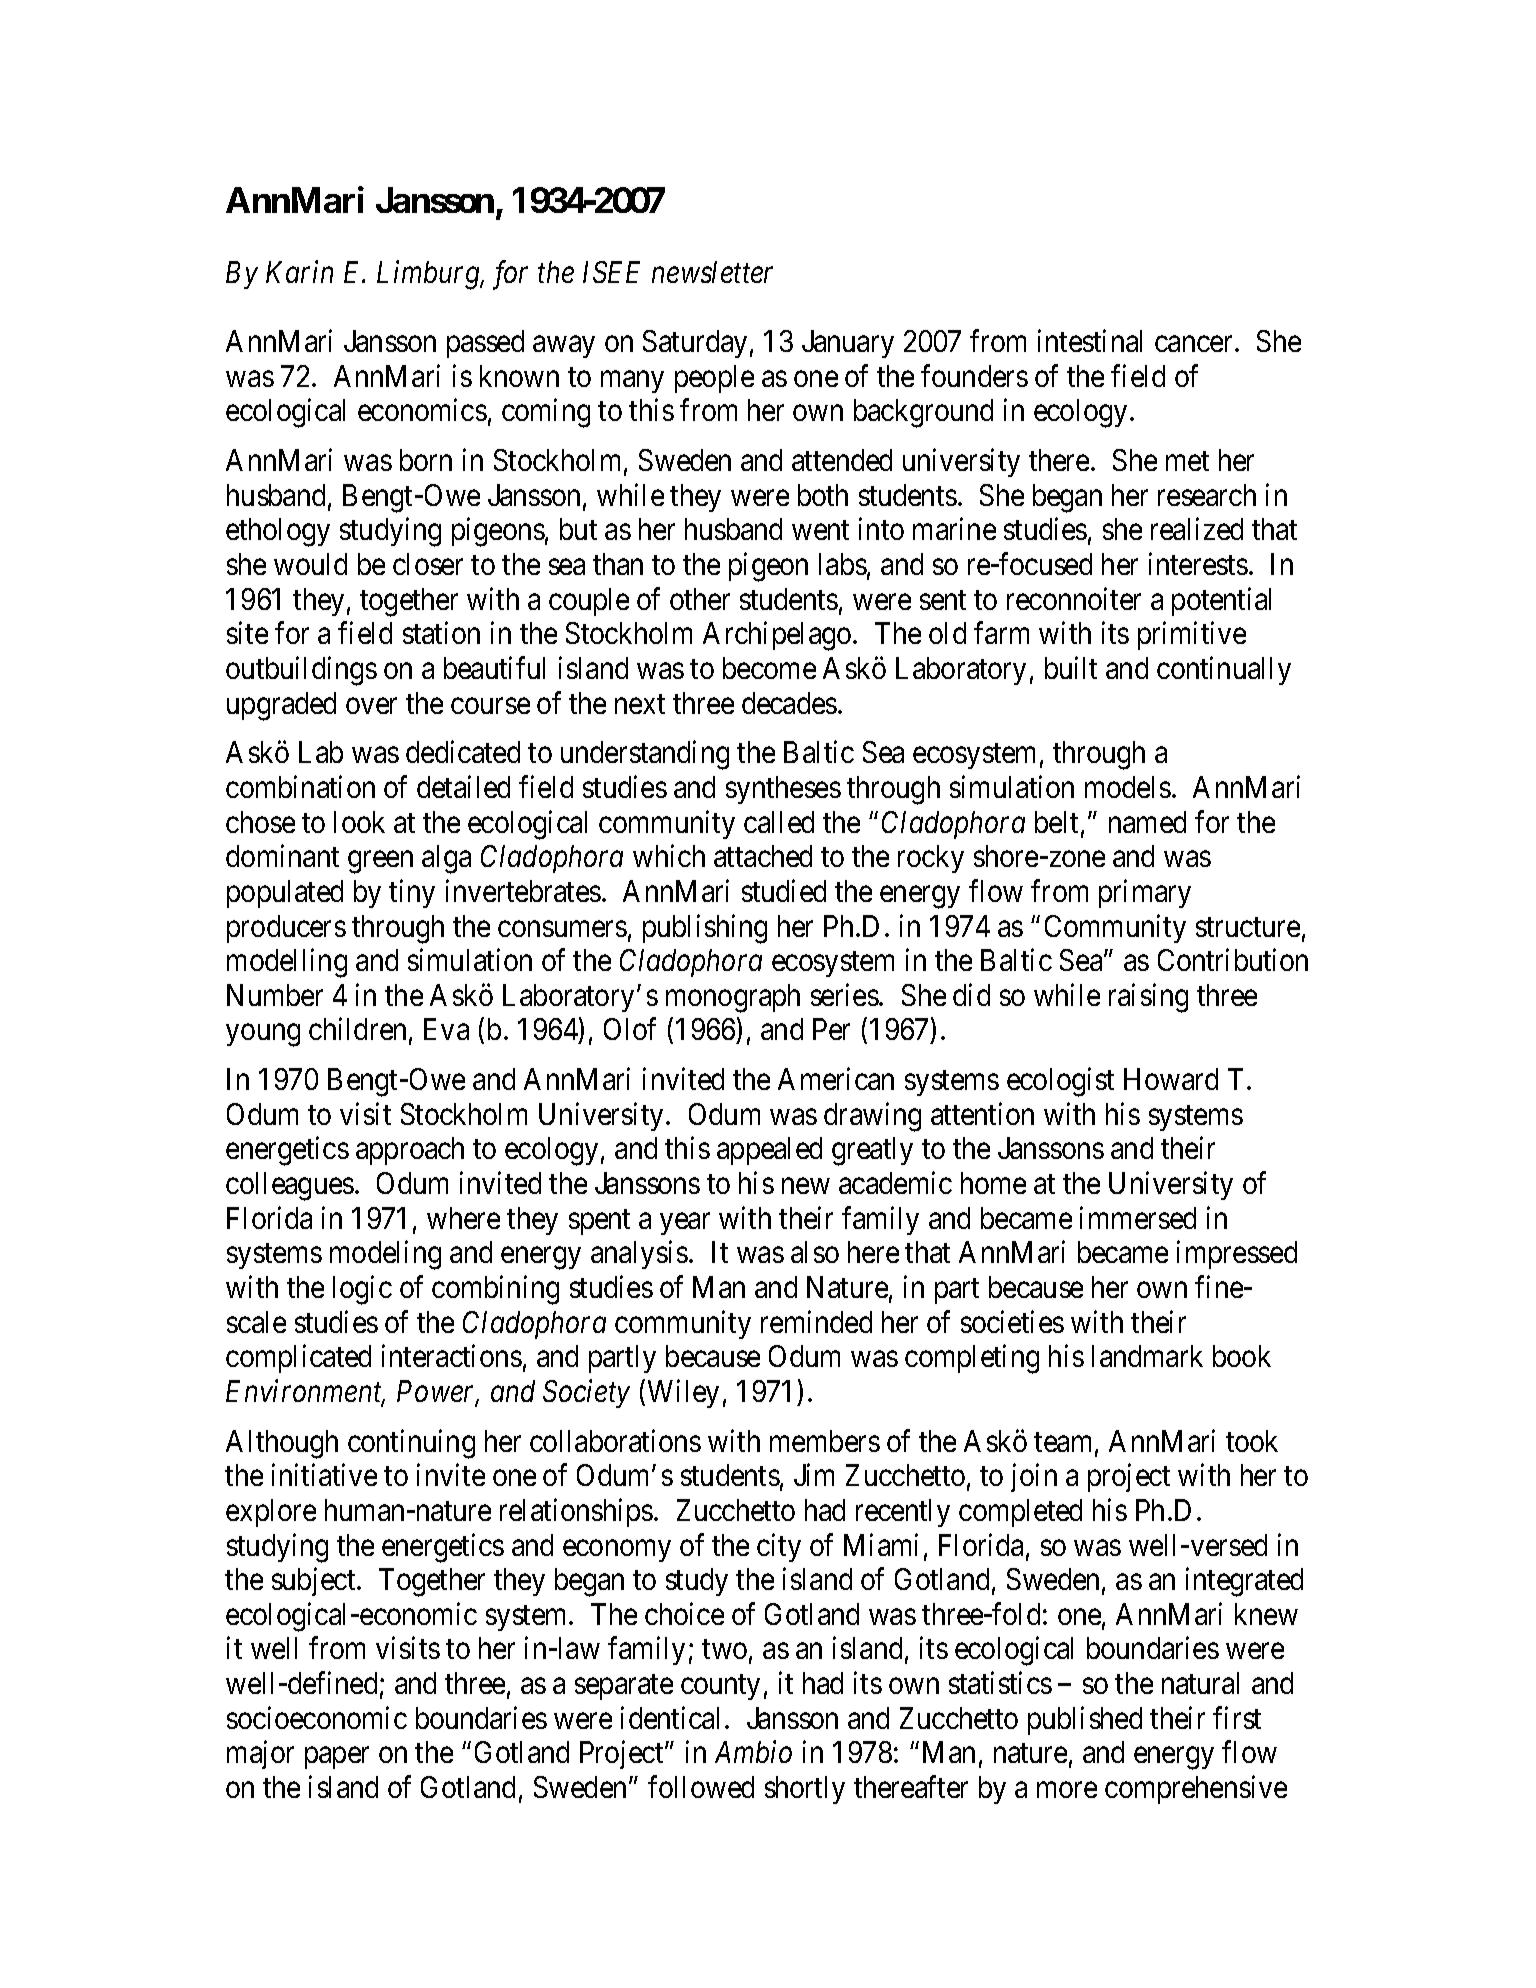 This screenshot has width=1536, height=1988. Describe the element at coordinates (769, 668) in the screenshot. I see `become` at that location.
